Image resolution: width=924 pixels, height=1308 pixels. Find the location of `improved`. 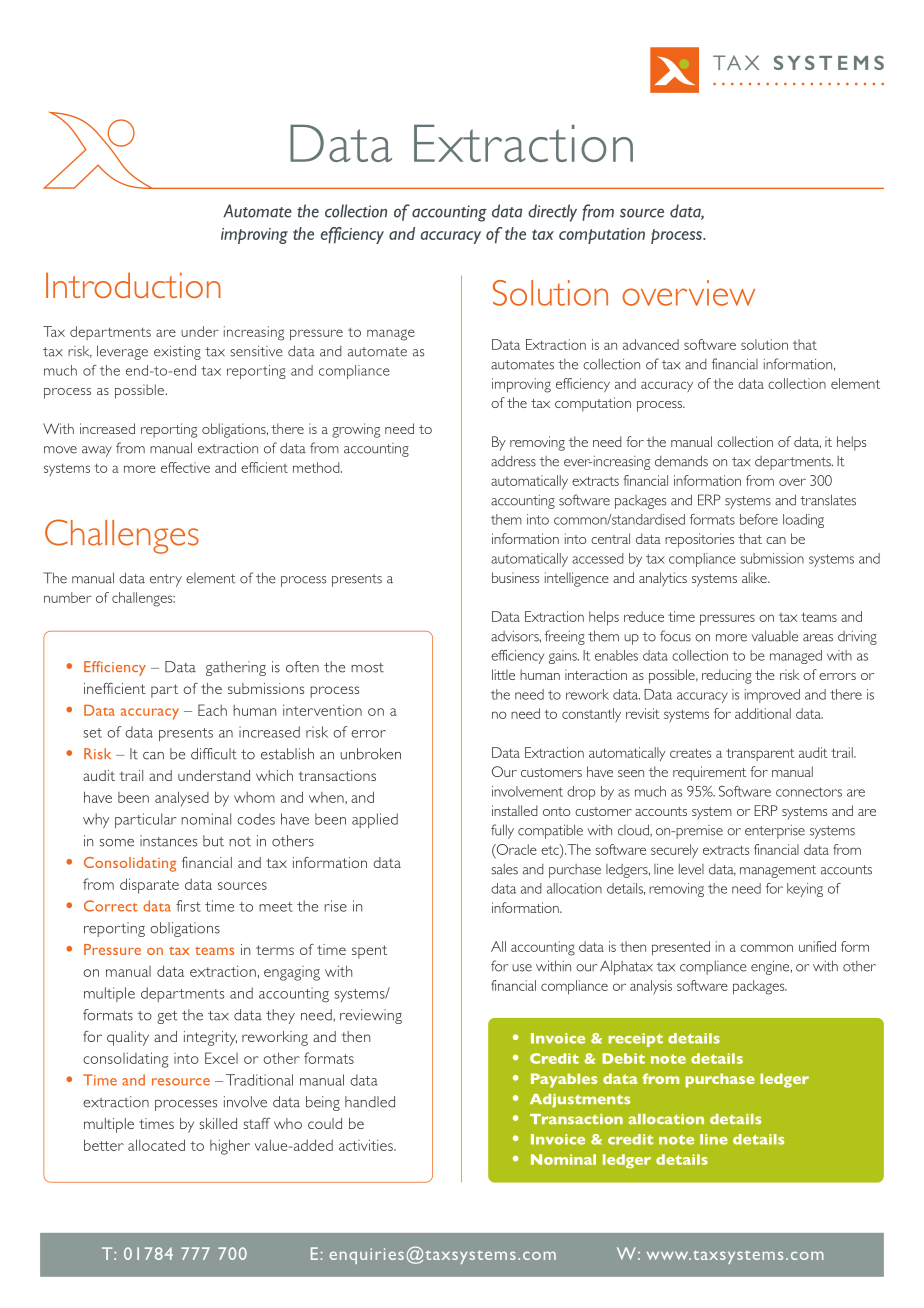

improved is located at coordinates (772, 696).
